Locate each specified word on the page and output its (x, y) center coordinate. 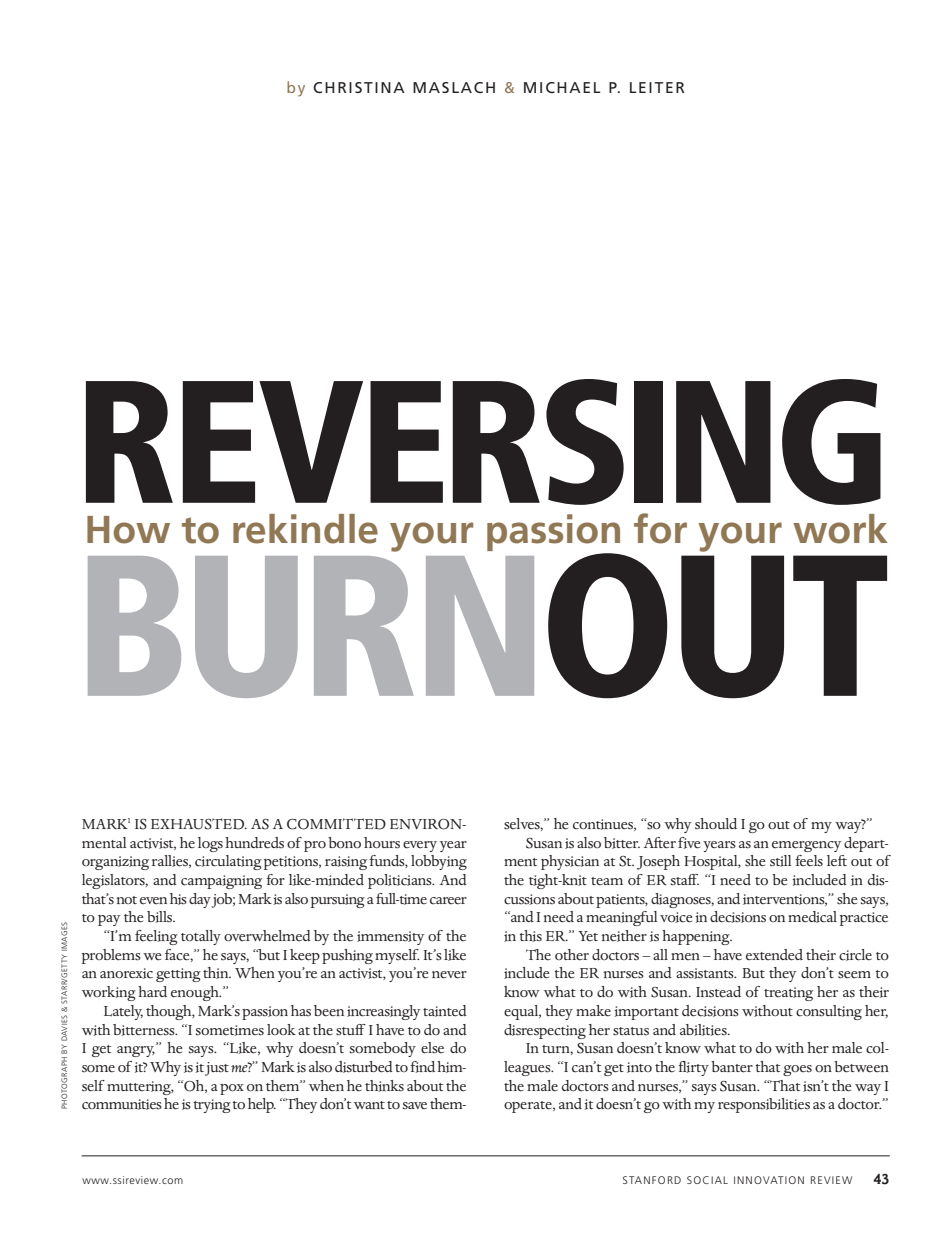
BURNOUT (487, 625)
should (716, 823)
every (420, 846)
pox (232, 1089)
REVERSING (483, 442)
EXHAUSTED (198, 824)
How (128, 530)
